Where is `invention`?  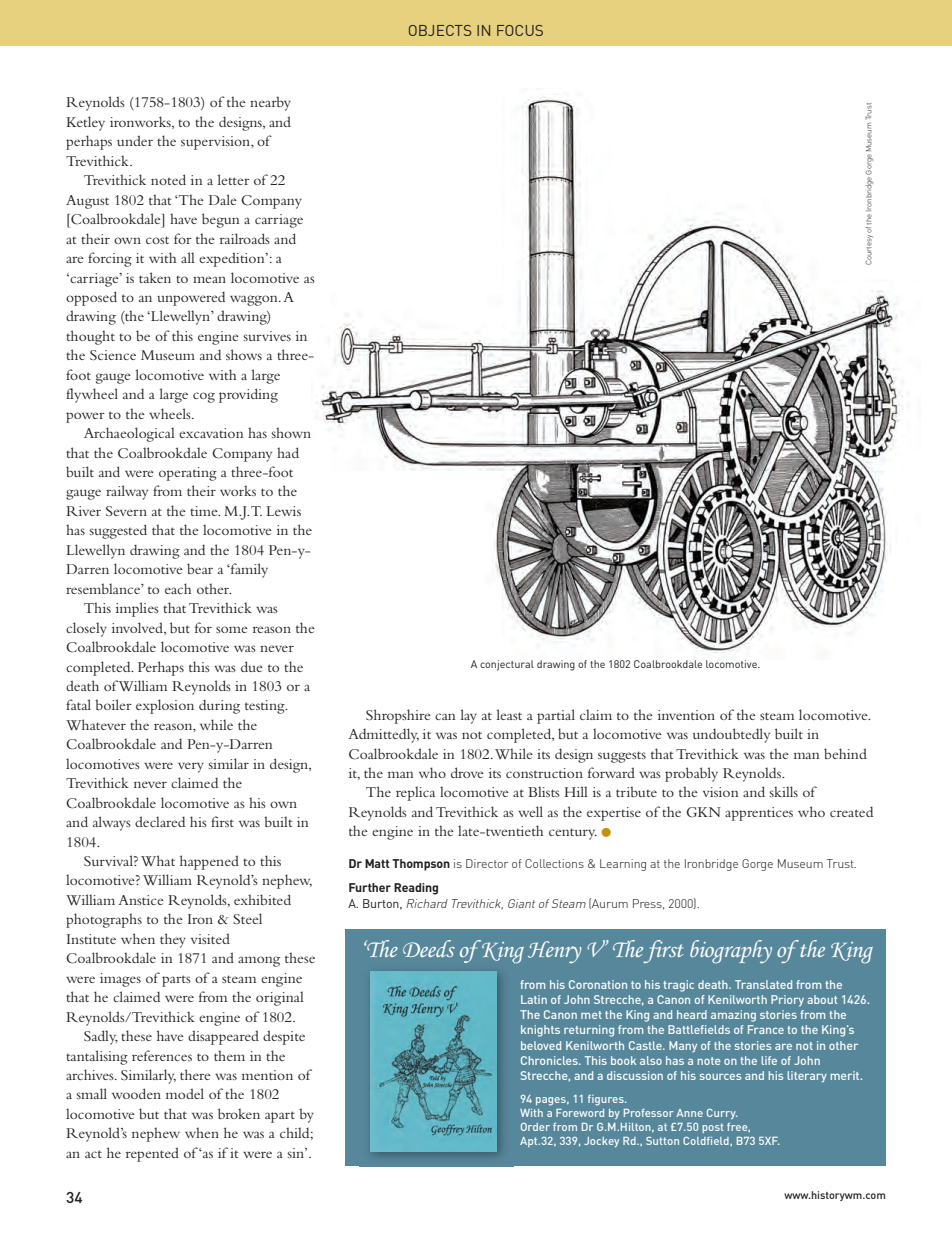
invention is located at coordinates (686, 715).
